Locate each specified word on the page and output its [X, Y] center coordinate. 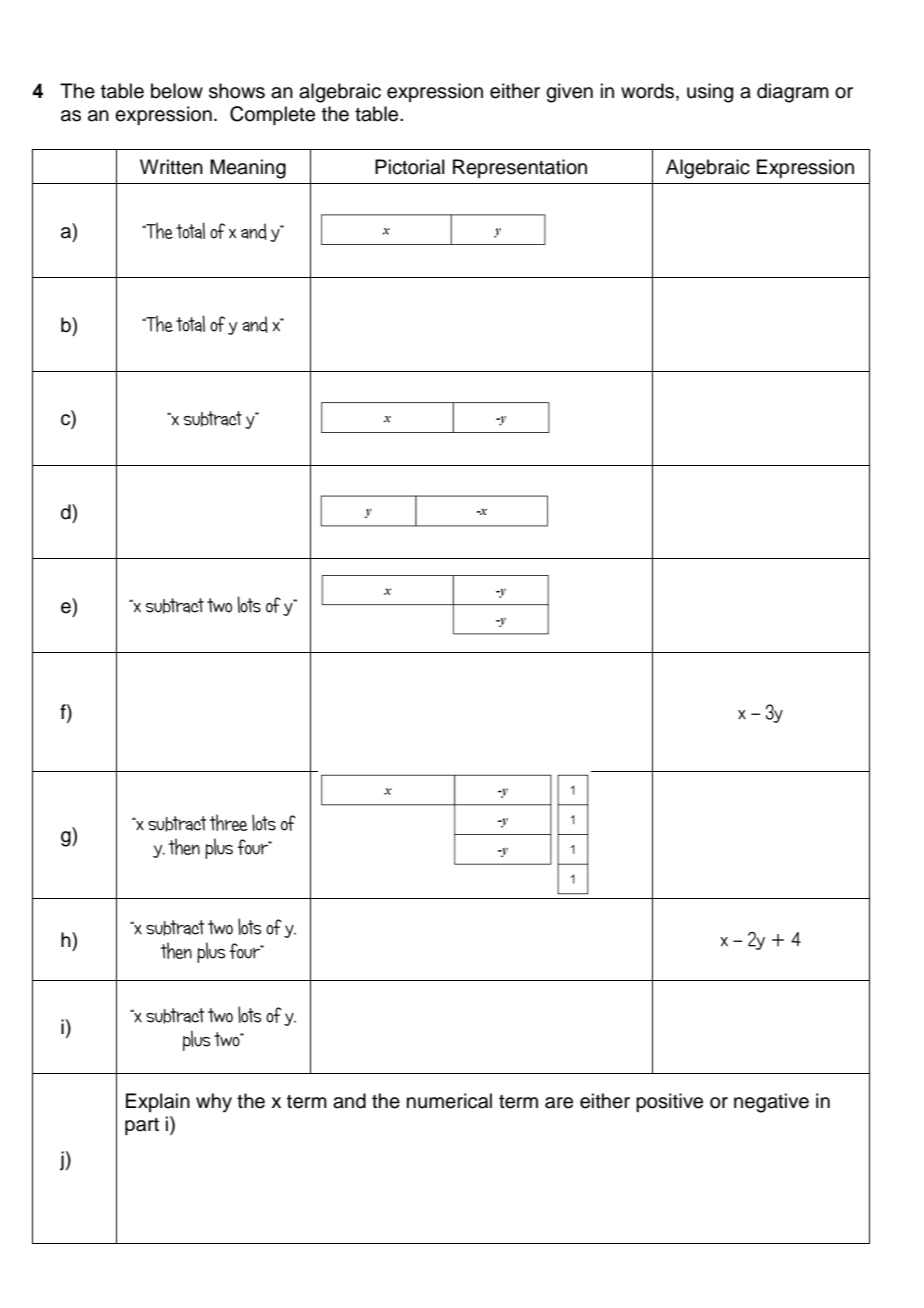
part [142, 1126]
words [649, 92]
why [214, 1103]
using [710, 93]
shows [237, 91]
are [559, 1103]
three [228, 822]
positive [669, 1102]
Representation [520, 168]
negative [771, 1103]
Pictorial [410, 167]
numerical [449, 1101]
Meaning [248, 169]
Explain [158, 1102]
